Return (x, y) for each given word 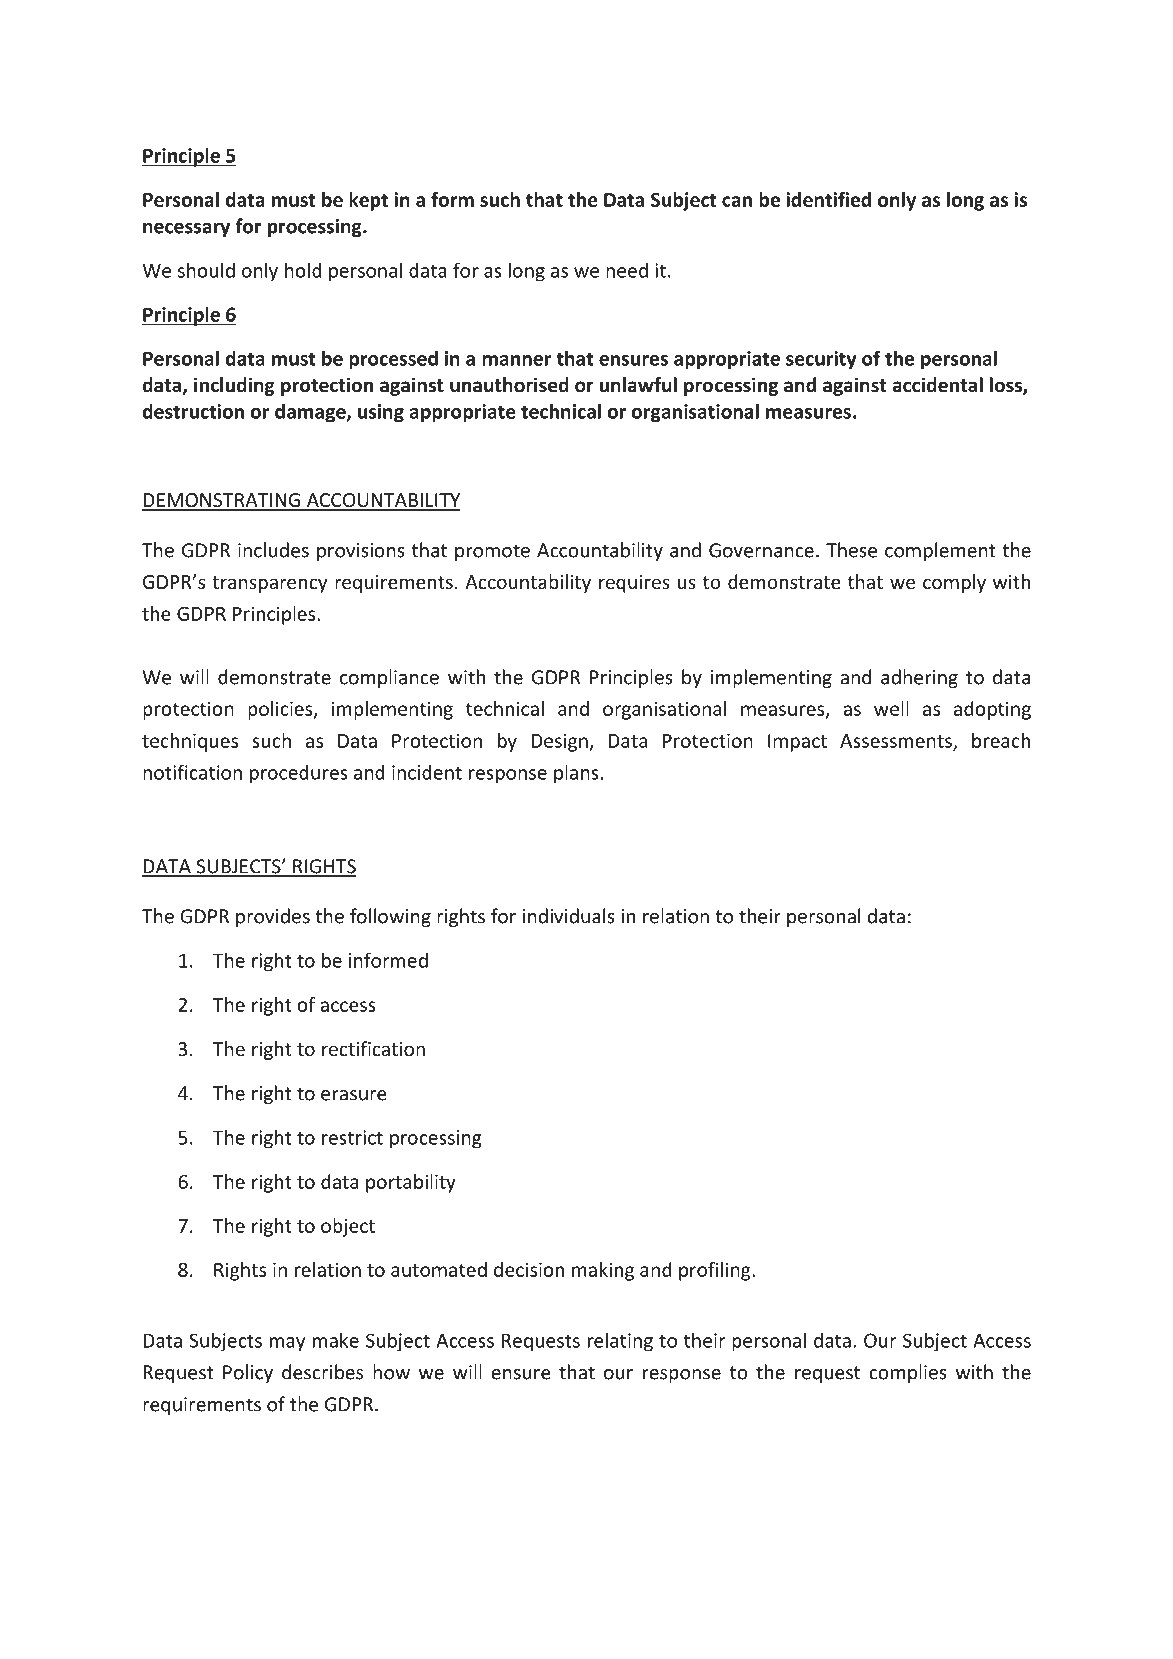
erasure (354, 1095)
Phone (591, 1509)
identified (828, 199)
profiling (716, 1271)
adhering (919, 678)
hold (303, 270)
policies (281, 710)
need (627, 270)
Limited (313, 1552)
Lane (911, 1531)
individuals (569, 916)
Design (561, 742)
